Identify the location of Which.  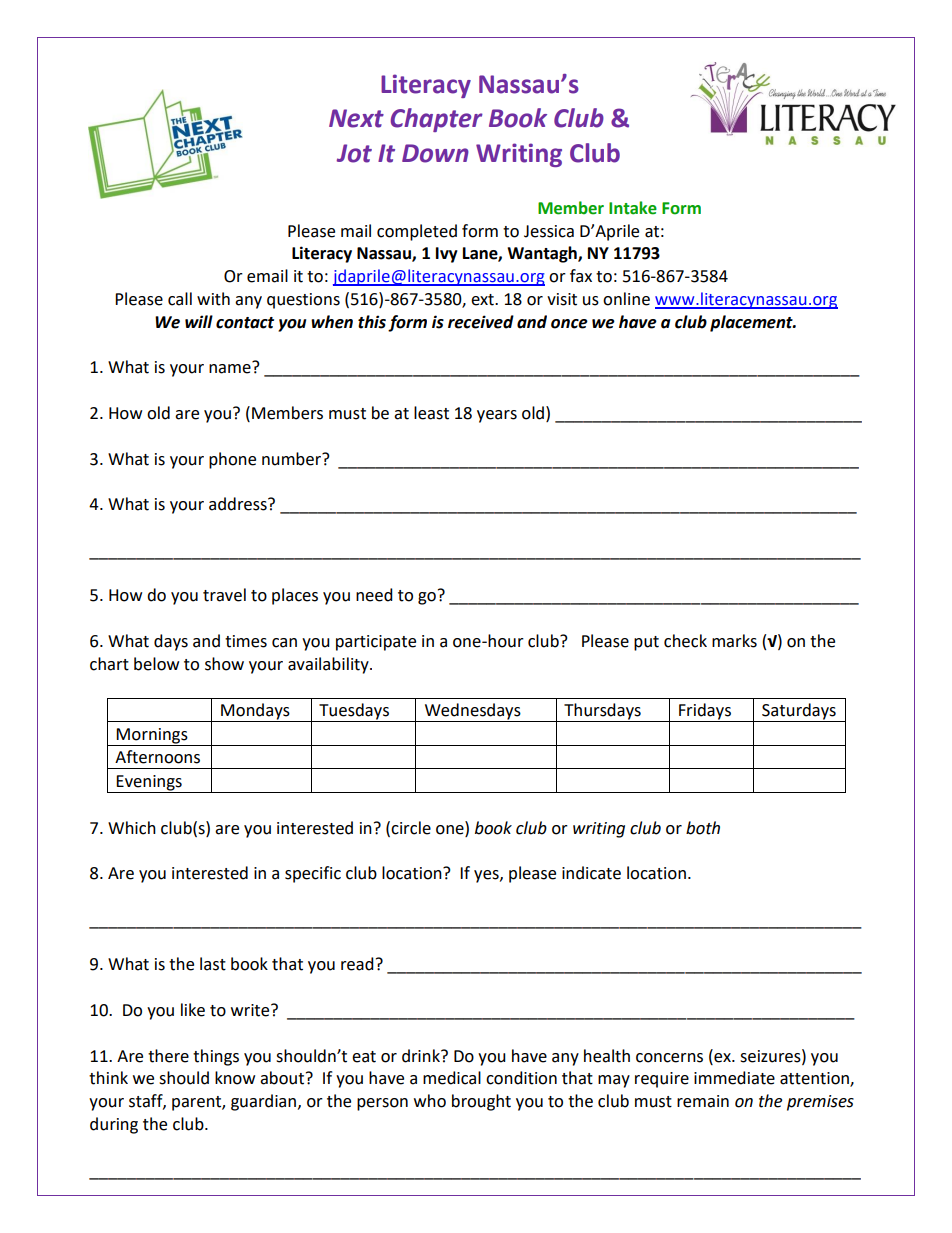
(132, 828).
